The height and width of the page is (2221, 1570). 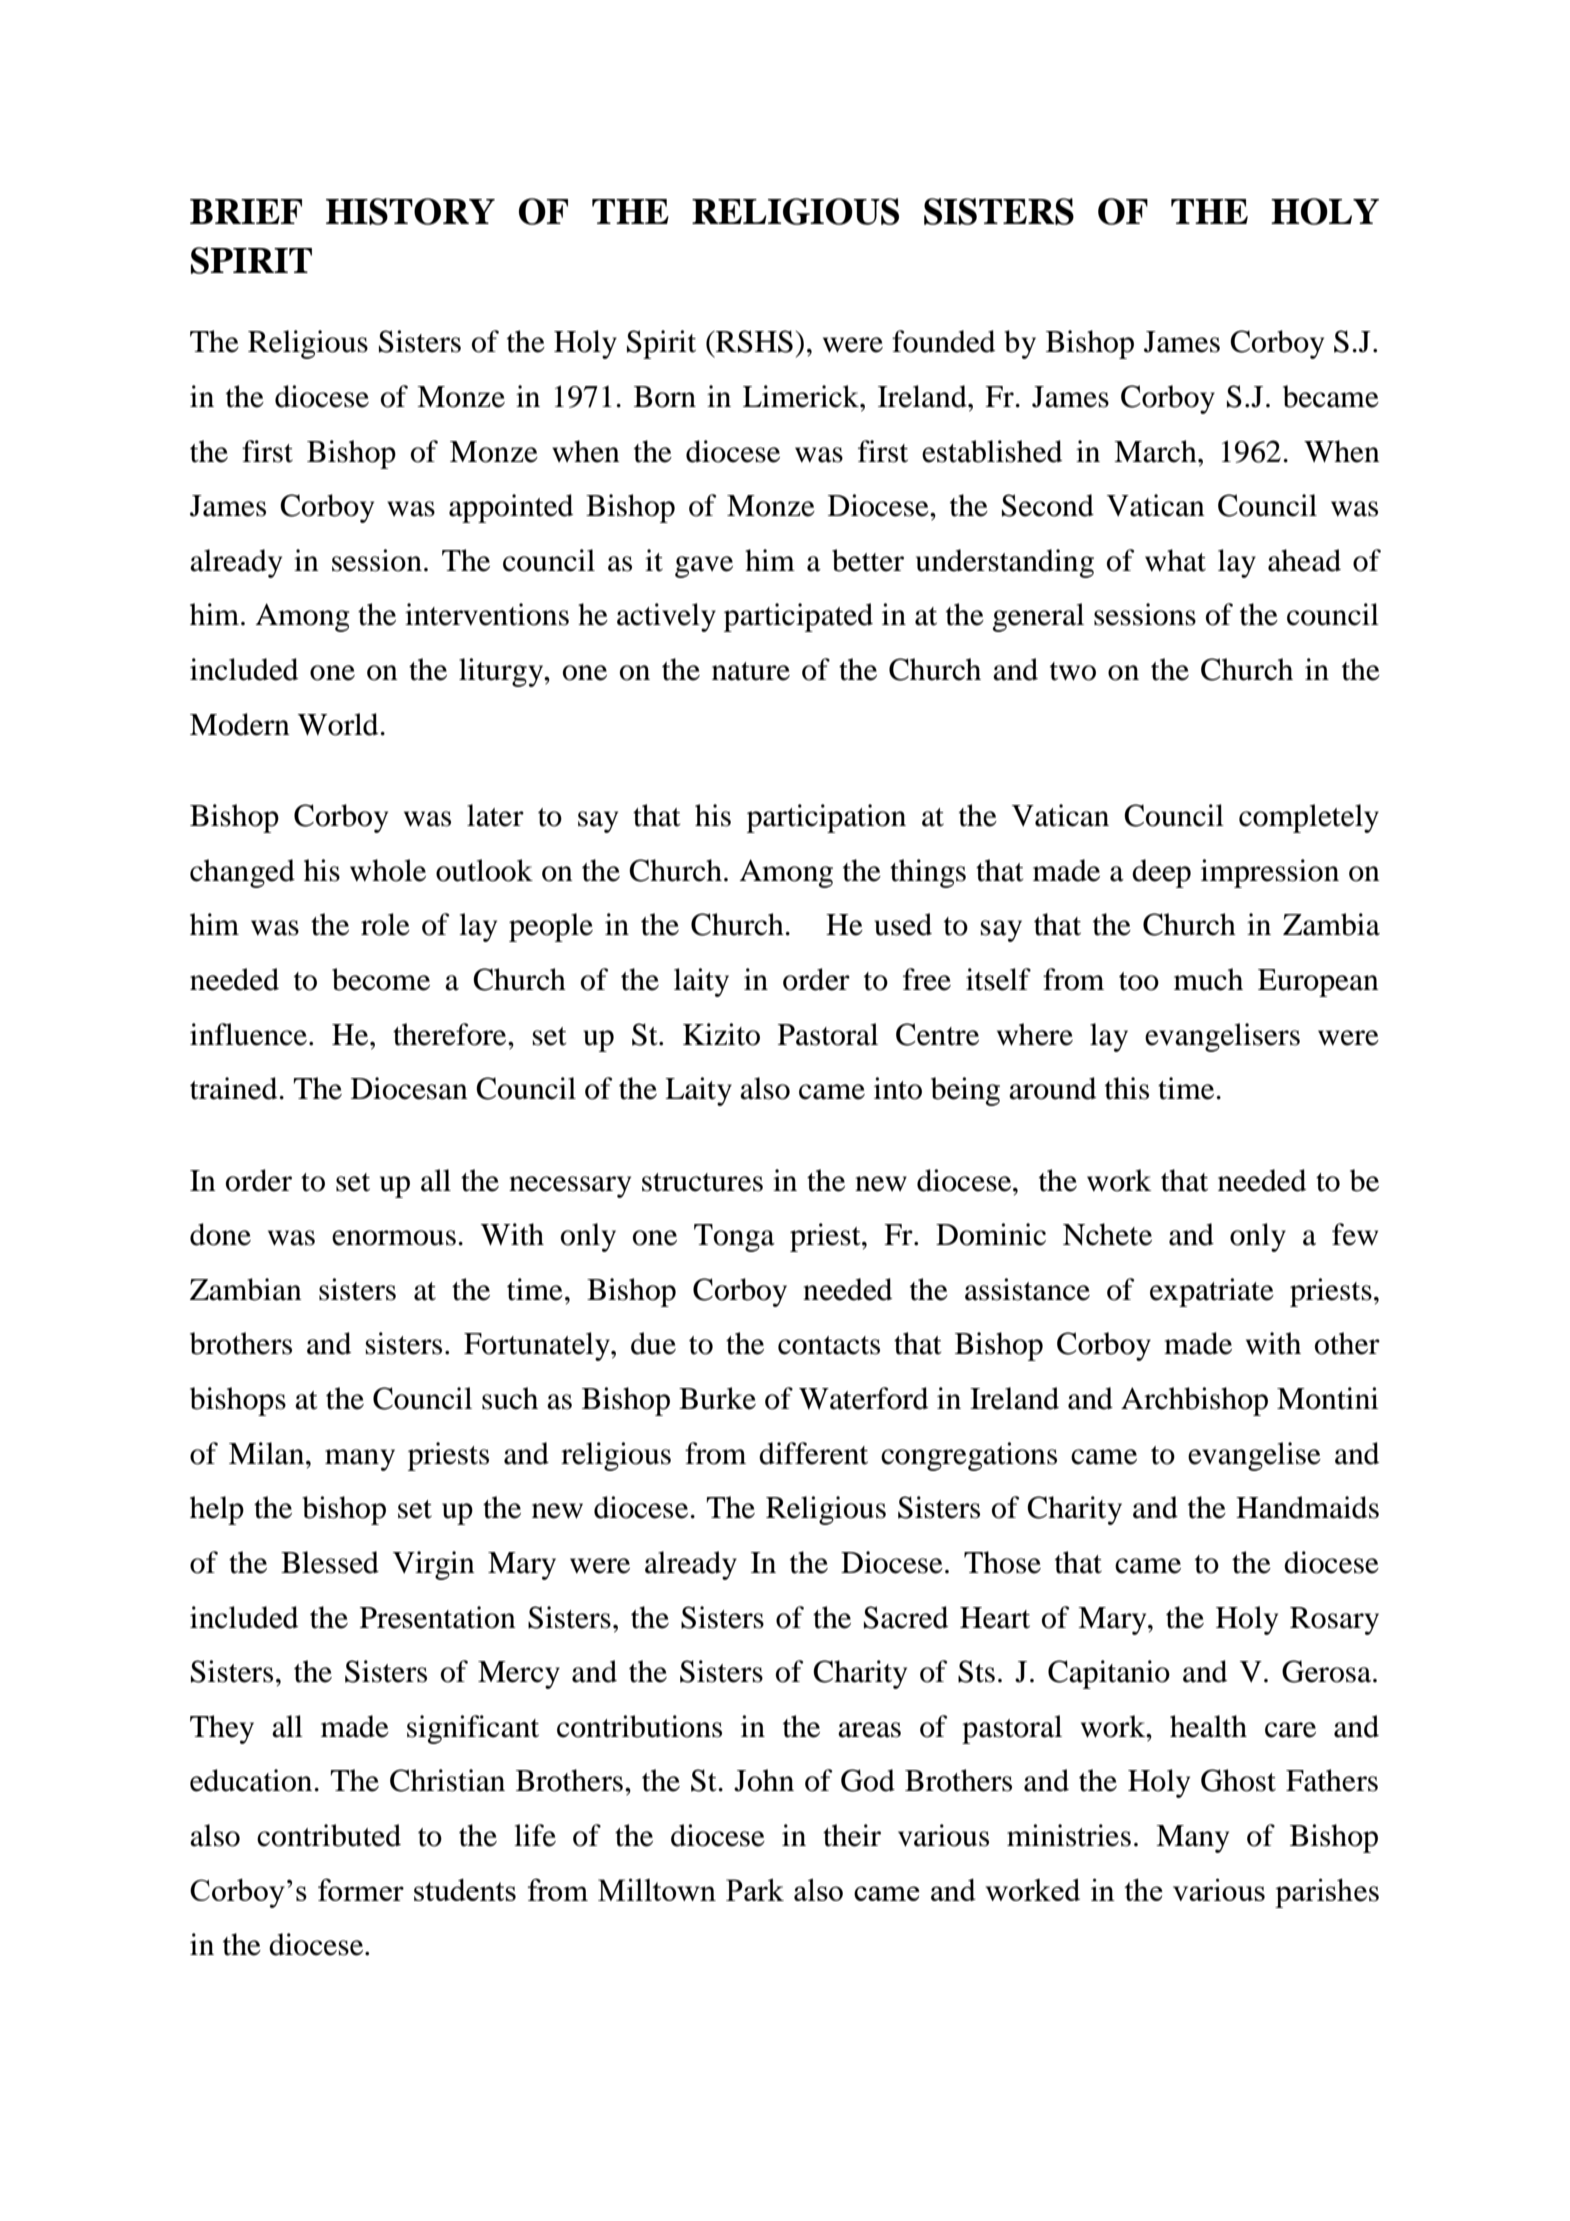 I want to click on enormous, so click(x=394, y=1238).
